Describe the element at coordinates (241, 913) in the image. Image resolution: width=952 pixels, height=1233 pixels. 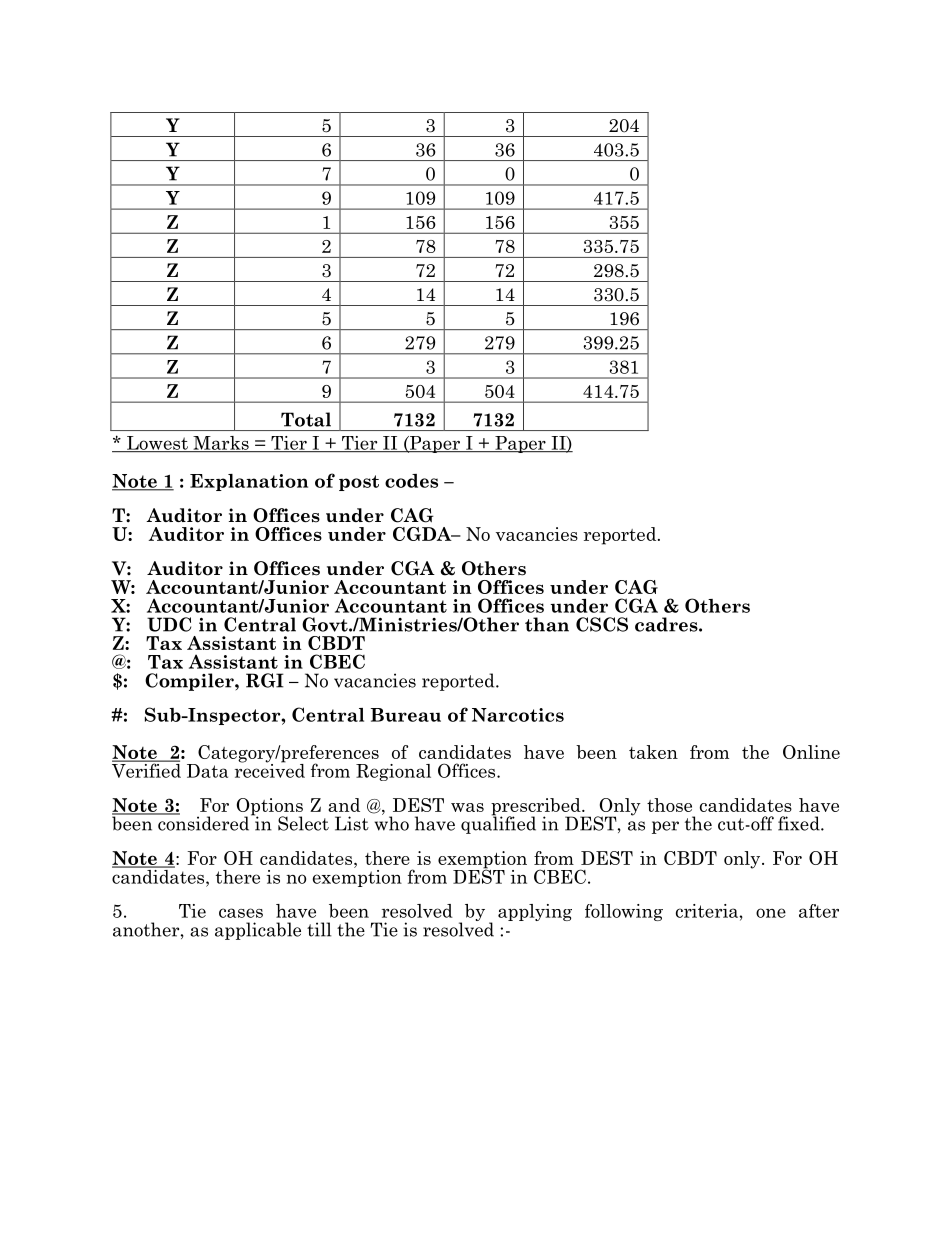
I see `cases` at that location.
